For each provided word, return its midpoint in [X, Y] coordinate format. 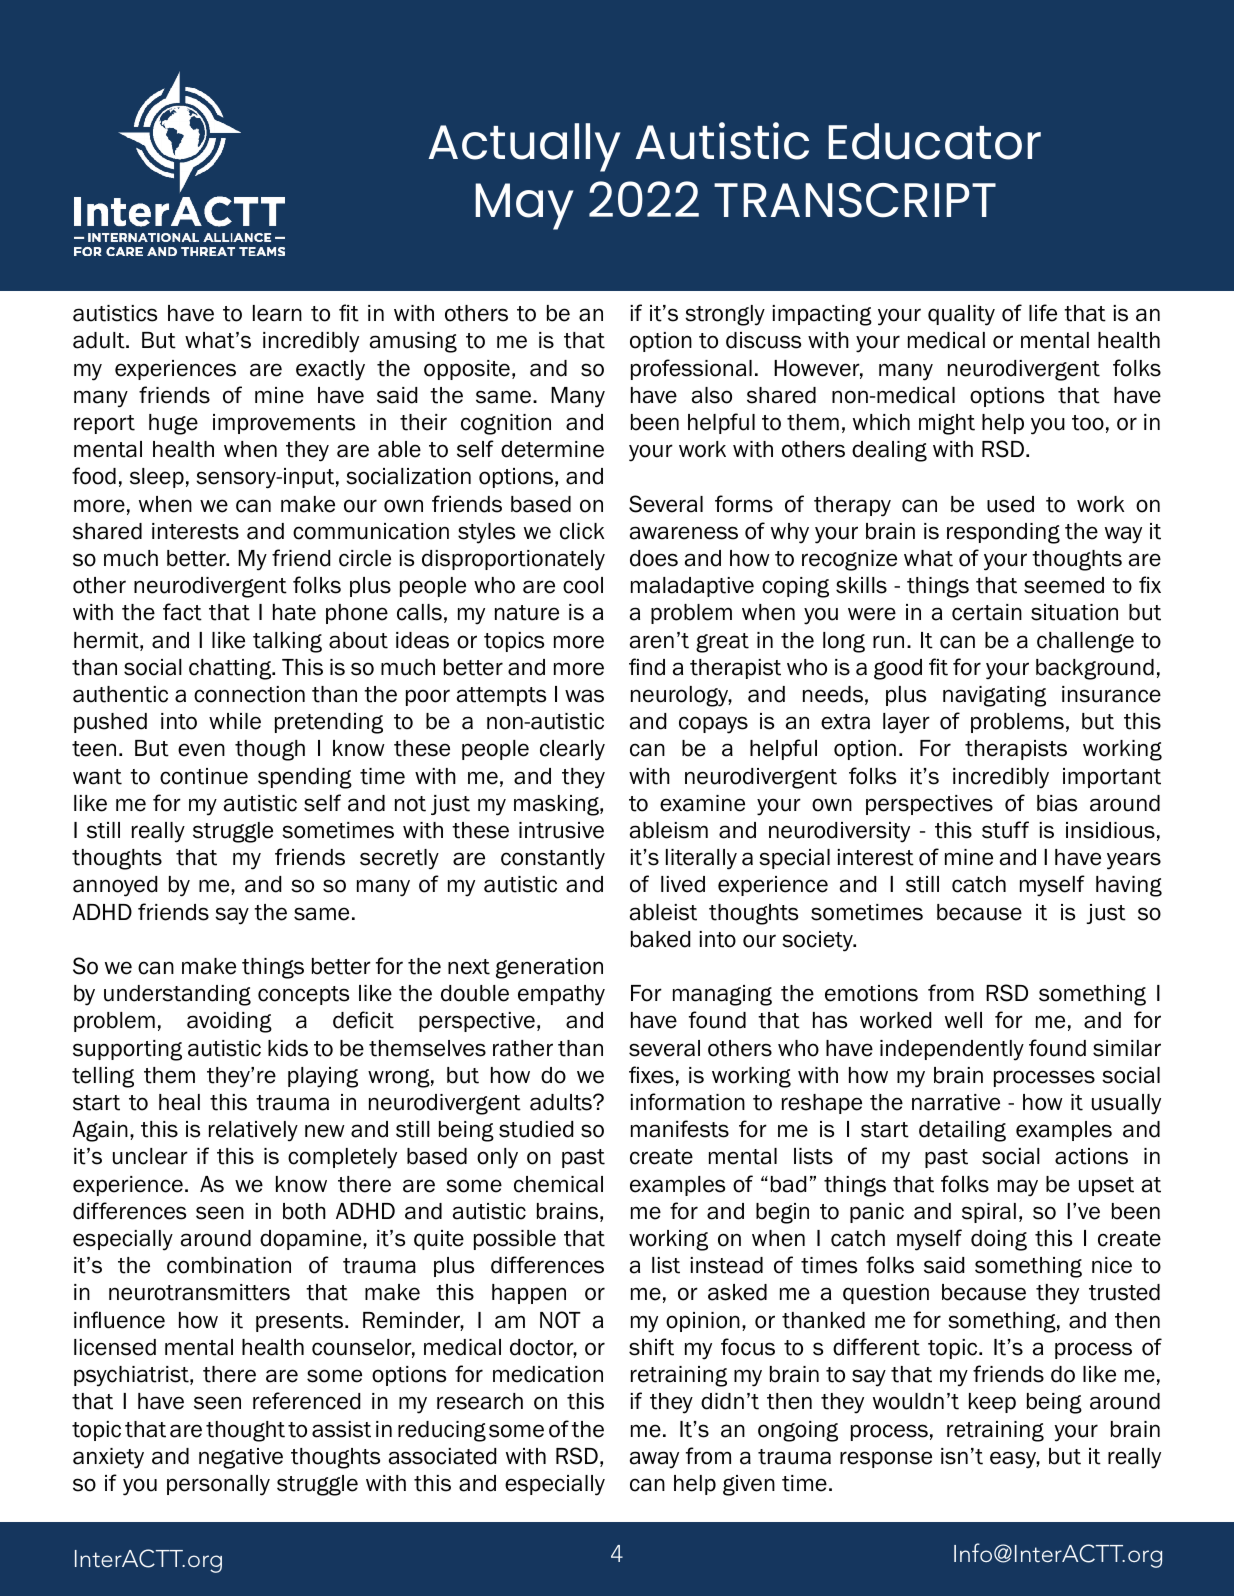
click [582, 531]
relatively [253, 1131]
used [1010, 504]
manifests [680, 1129]
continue [204, 776]
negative [241, 1458]
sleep [157, 478]
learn [277, 313]
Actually [524, 147]
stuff [1005, 830]
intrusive [561, 830]
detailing [962, 1131]
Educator [934, 141]
